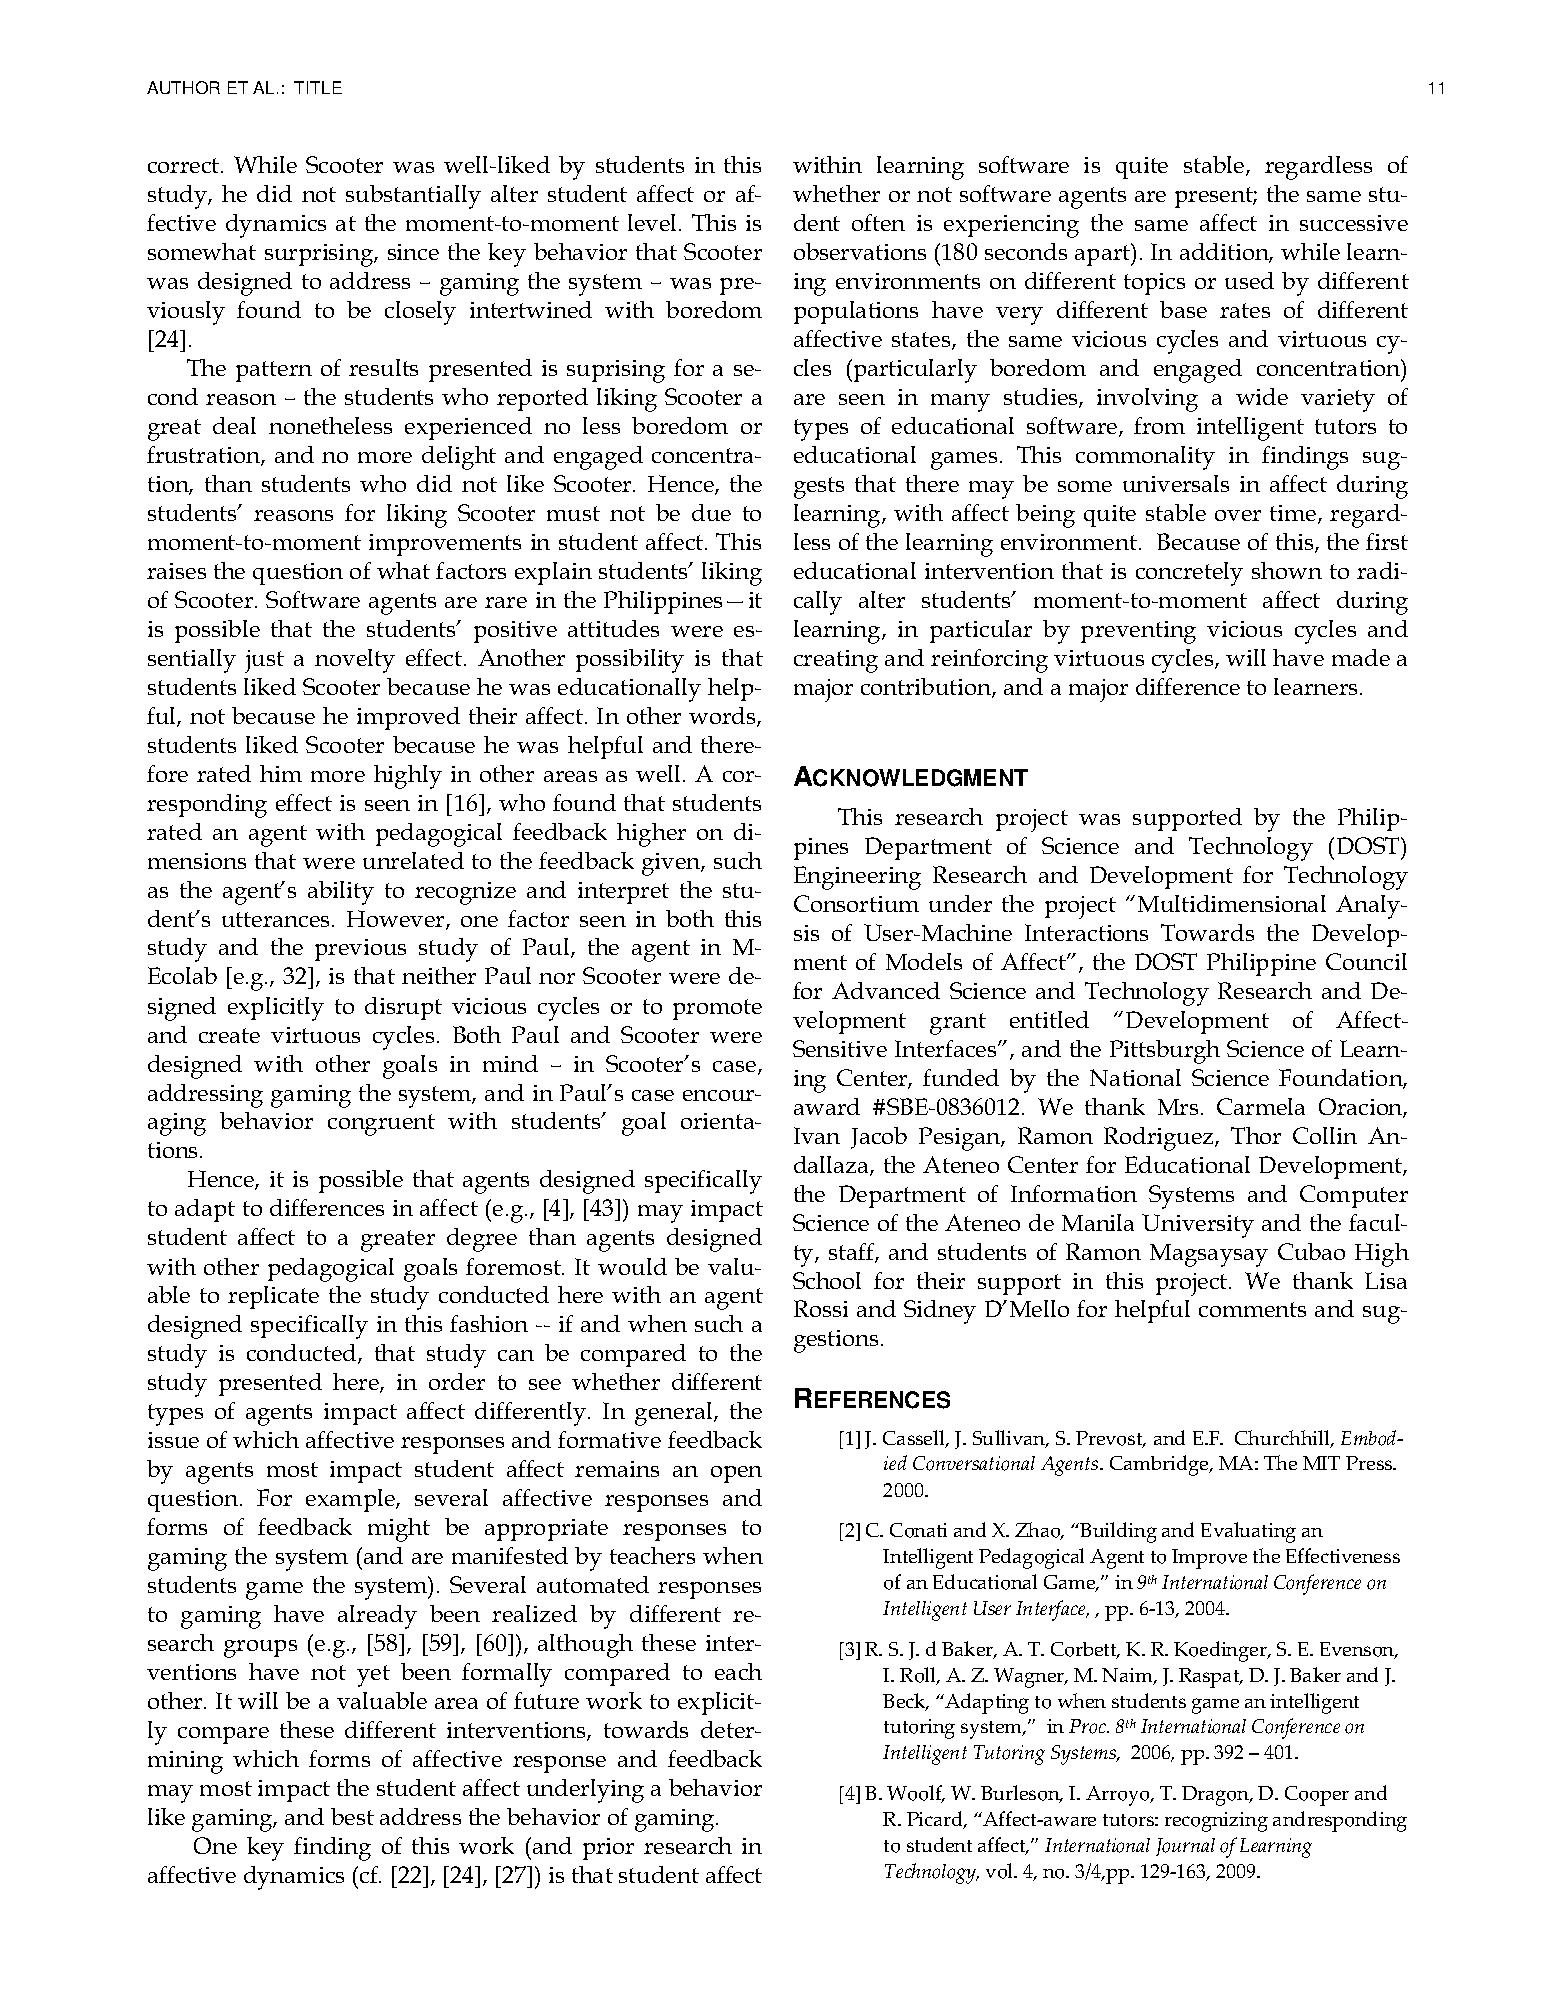 This screenshot has height=1996, width=1542. What do you see at coordinates (352, 1816) in the screenshot?
I see `best` at bounding box center [352, 1816].
